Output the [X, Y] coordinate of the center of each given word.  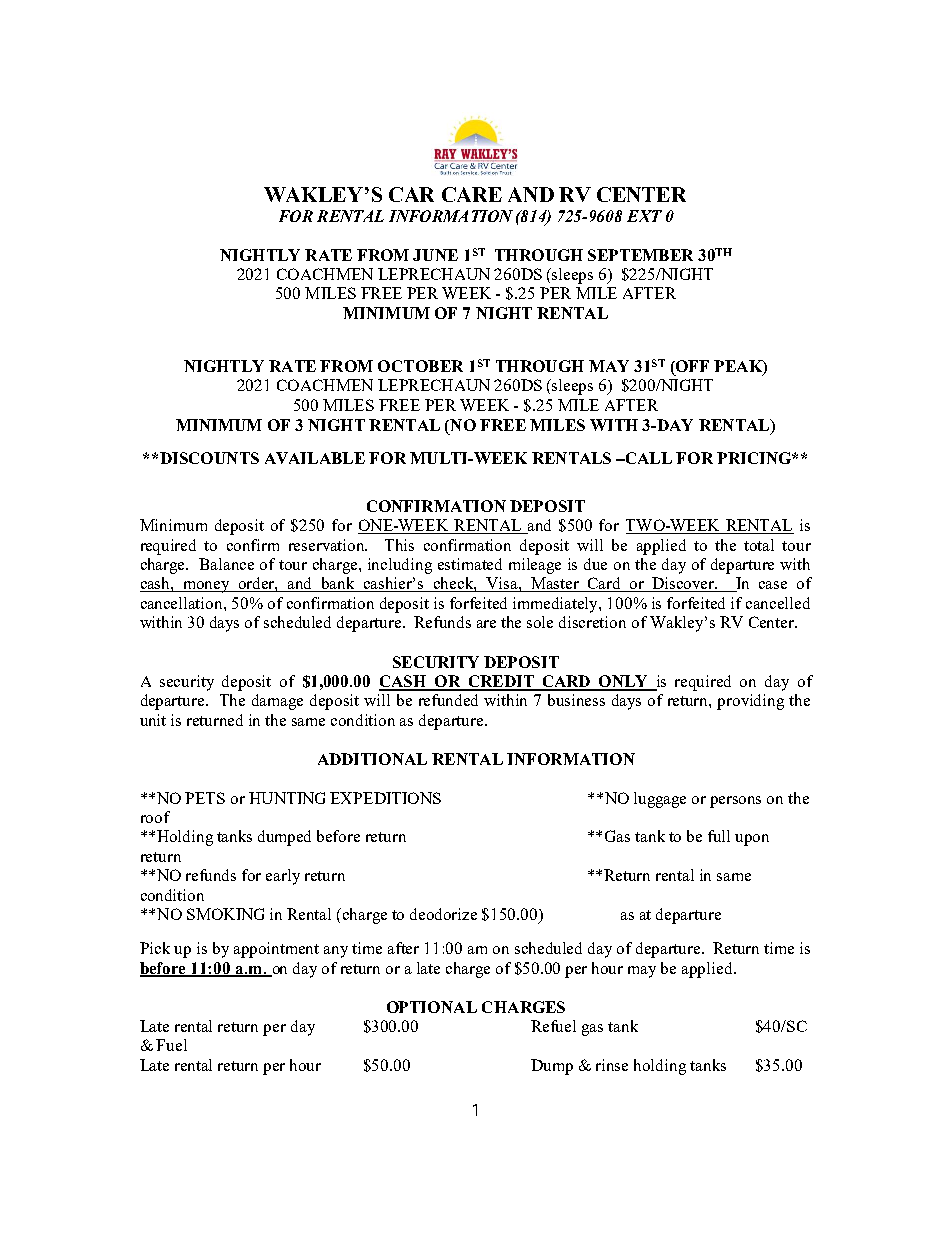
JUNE [435, 255]
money [206, 587]
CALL [647, 458]
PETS [205, 798]
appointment [276, 950]
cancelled [778, 603]
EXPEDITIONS [385, 798]
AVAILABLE [315, 458]
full [719, 836]
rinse [612, 1065]
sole [540, 622]
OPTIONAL [432, 1007]
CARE [472, 194]
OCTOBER [420, 366]
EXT [644, 216]
